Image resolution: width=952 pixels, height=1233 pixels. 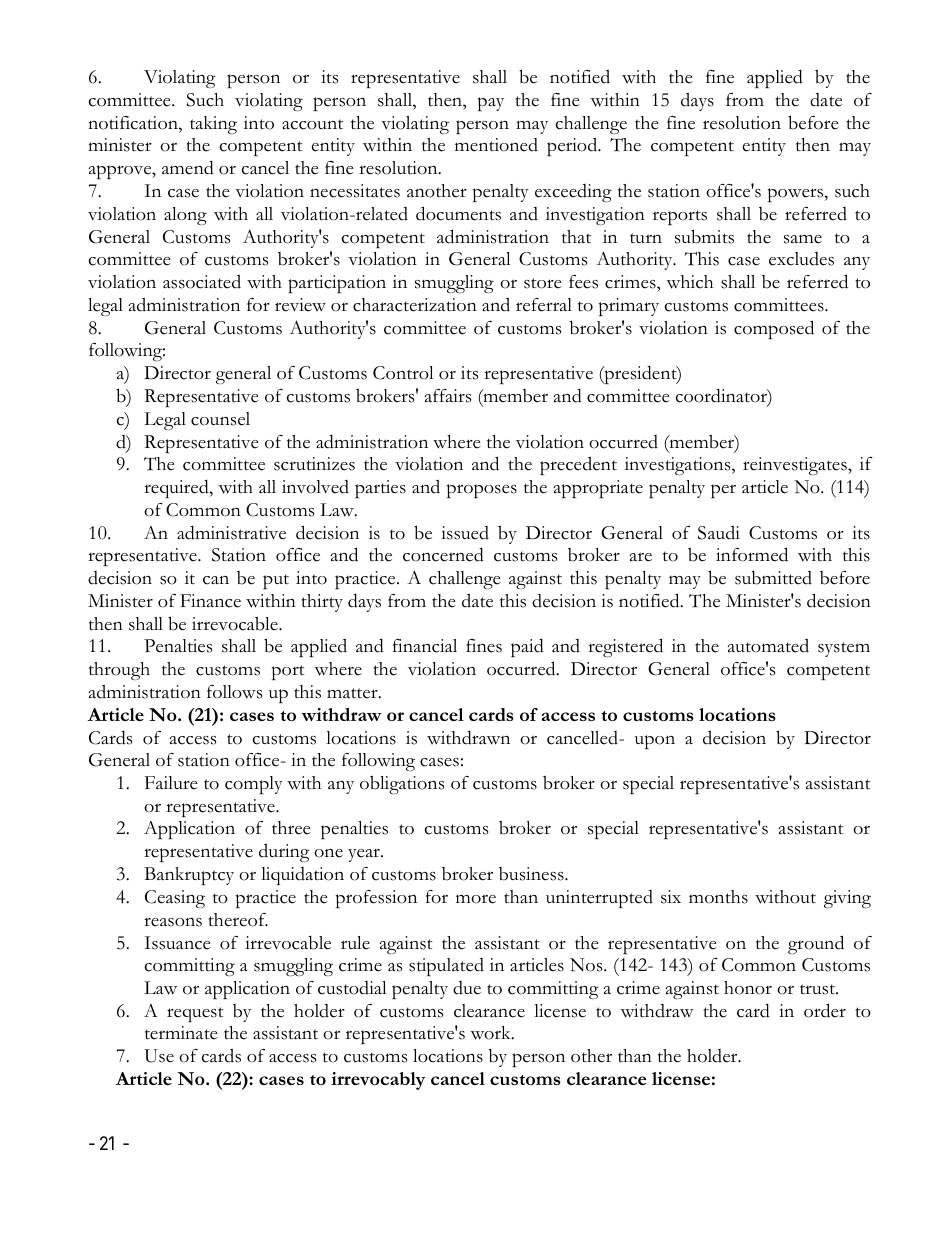 I want to click on automated, so click(x=768, y=646).
